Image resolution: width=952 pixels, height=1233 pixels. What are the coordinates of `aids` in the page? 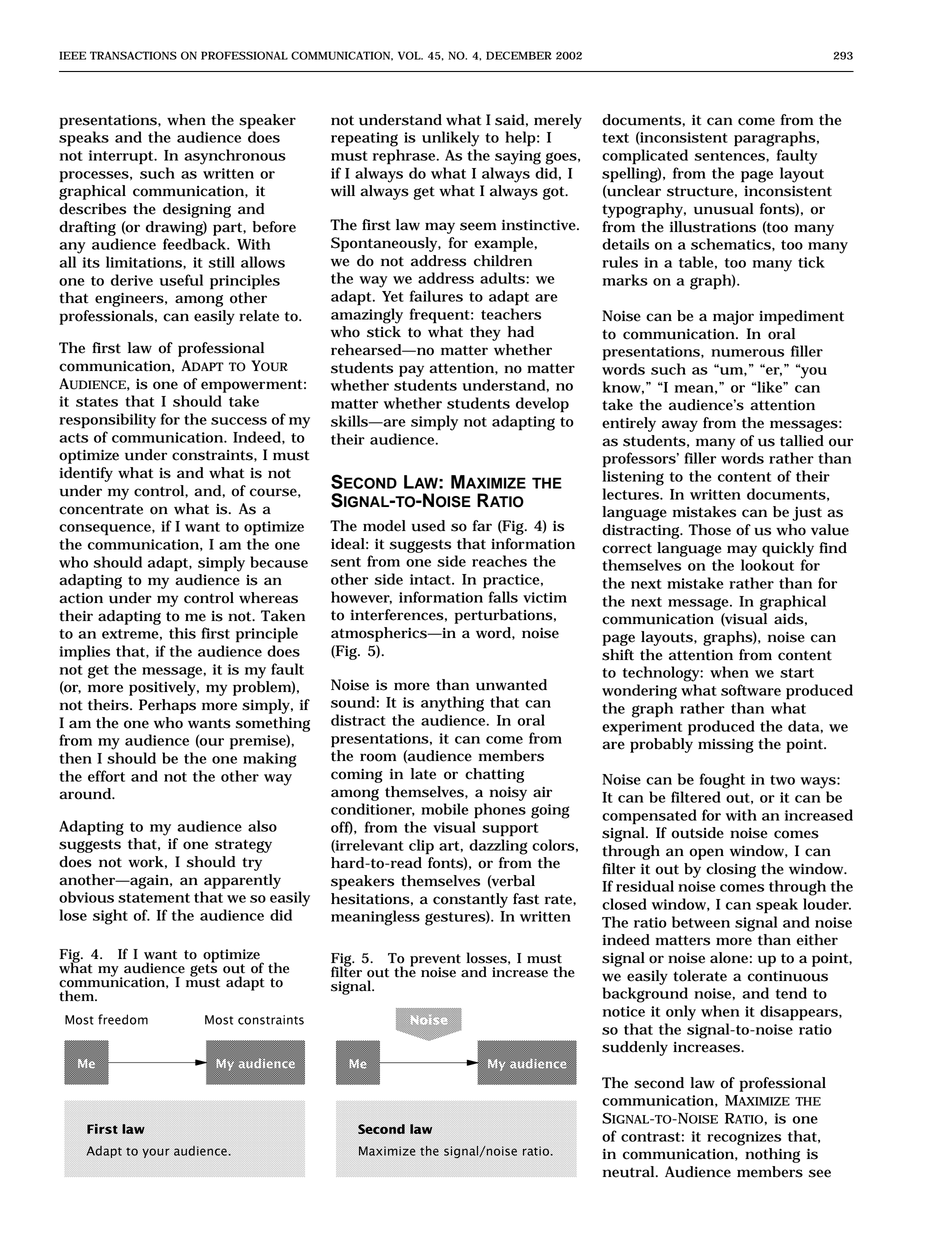 It's located at (789, 619).
